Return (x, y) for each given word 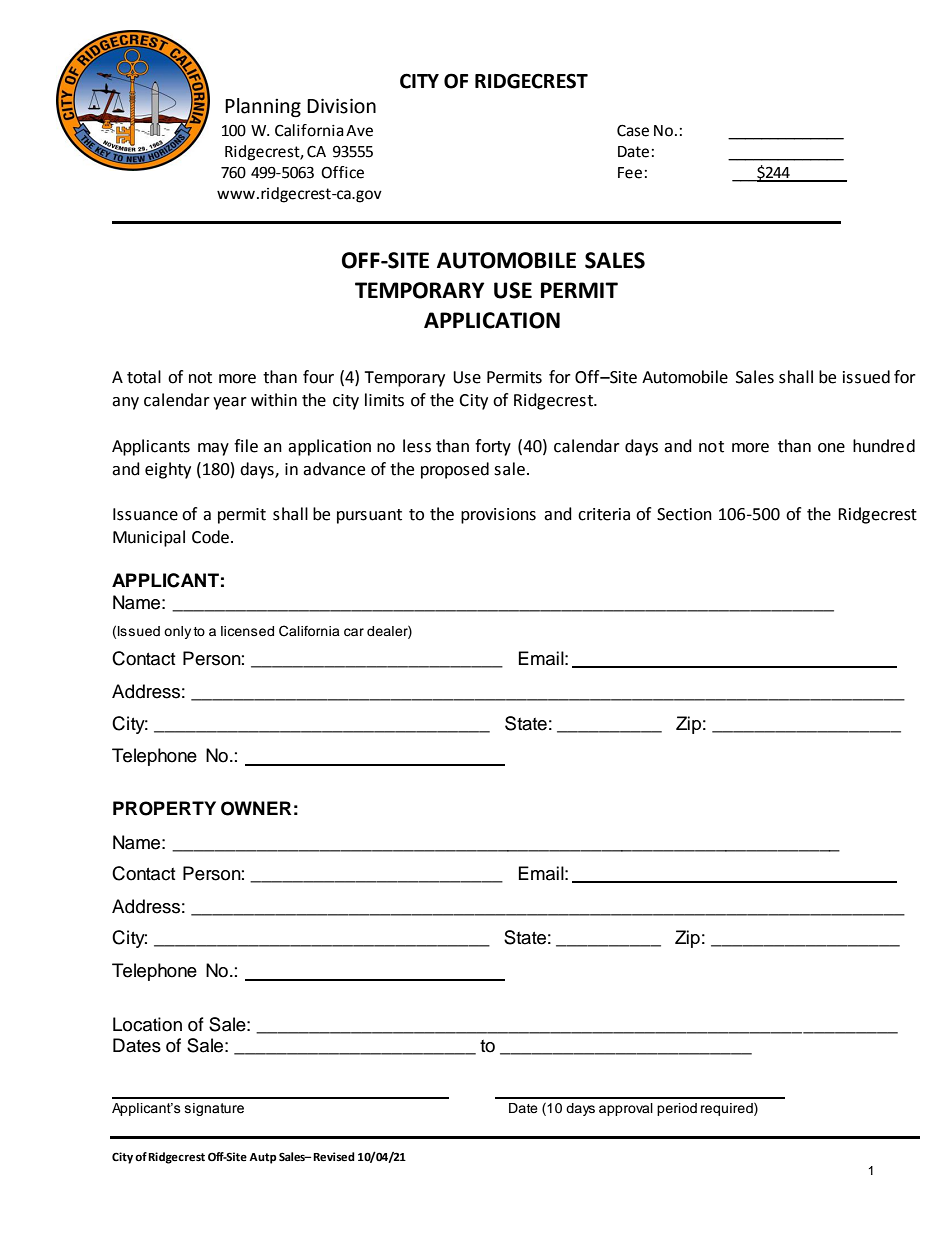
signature (214, 1109)
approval (626, 1109)
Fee (630, 173)
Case (633, 130)
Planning (263, 107)
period (677, 1109)
